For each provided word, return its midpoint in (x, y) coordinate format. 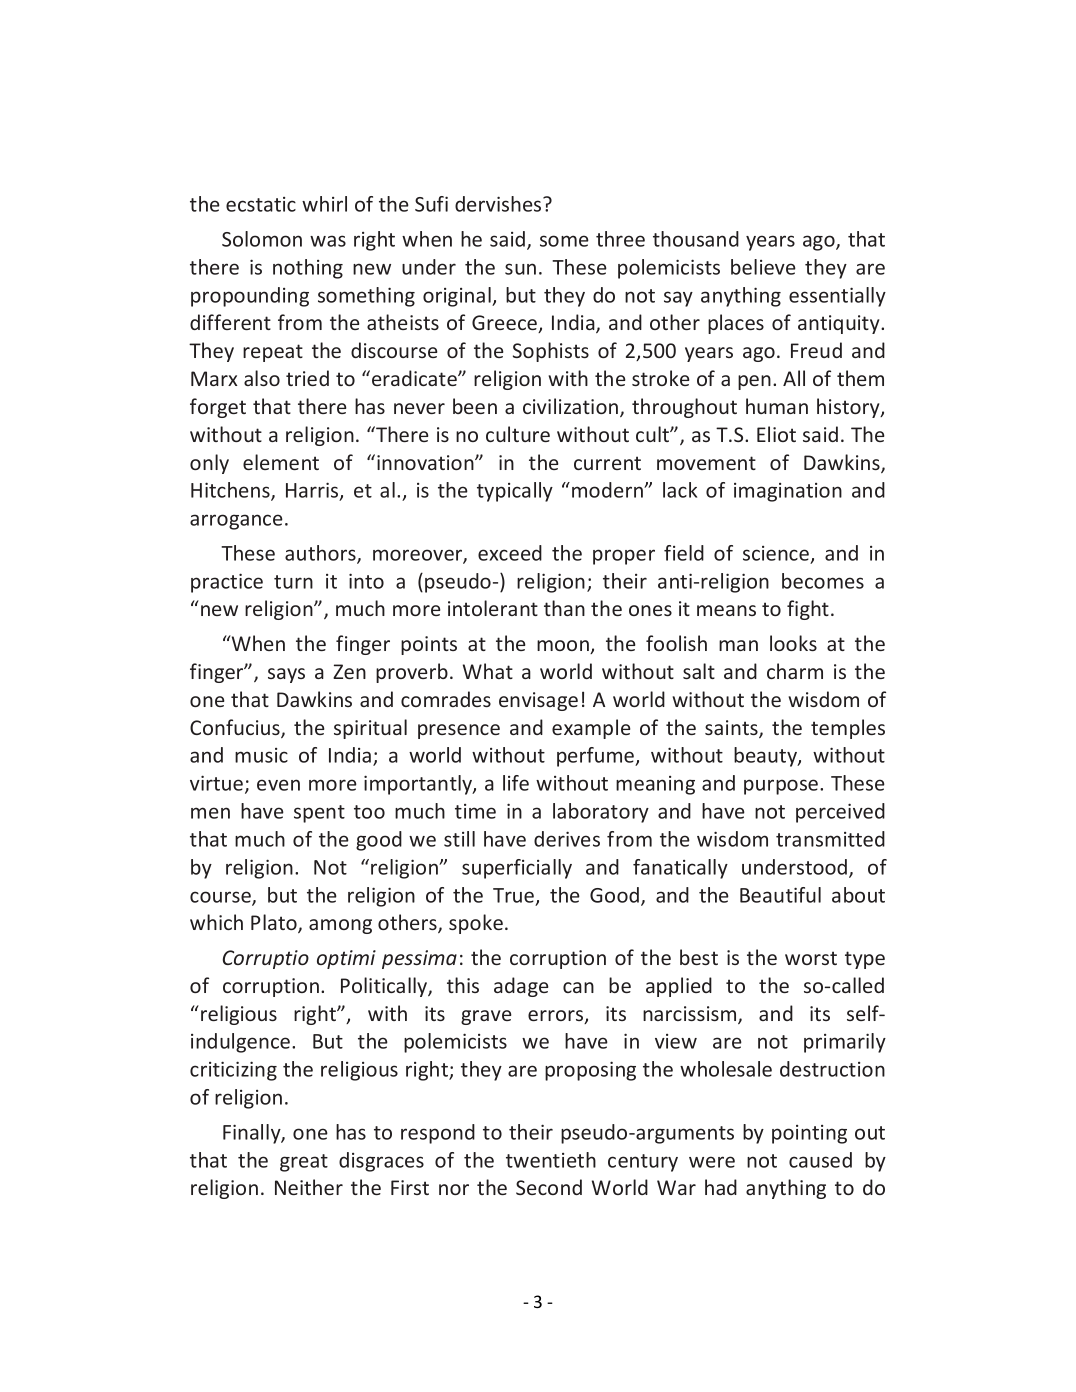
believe (763, 267)
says (286, 675)
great (304, 1163)
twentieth (551, 1160)
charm (795, 671)
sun (520, 269)
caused (820, 1160)
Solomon (262, 239)
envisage (538, 701)
